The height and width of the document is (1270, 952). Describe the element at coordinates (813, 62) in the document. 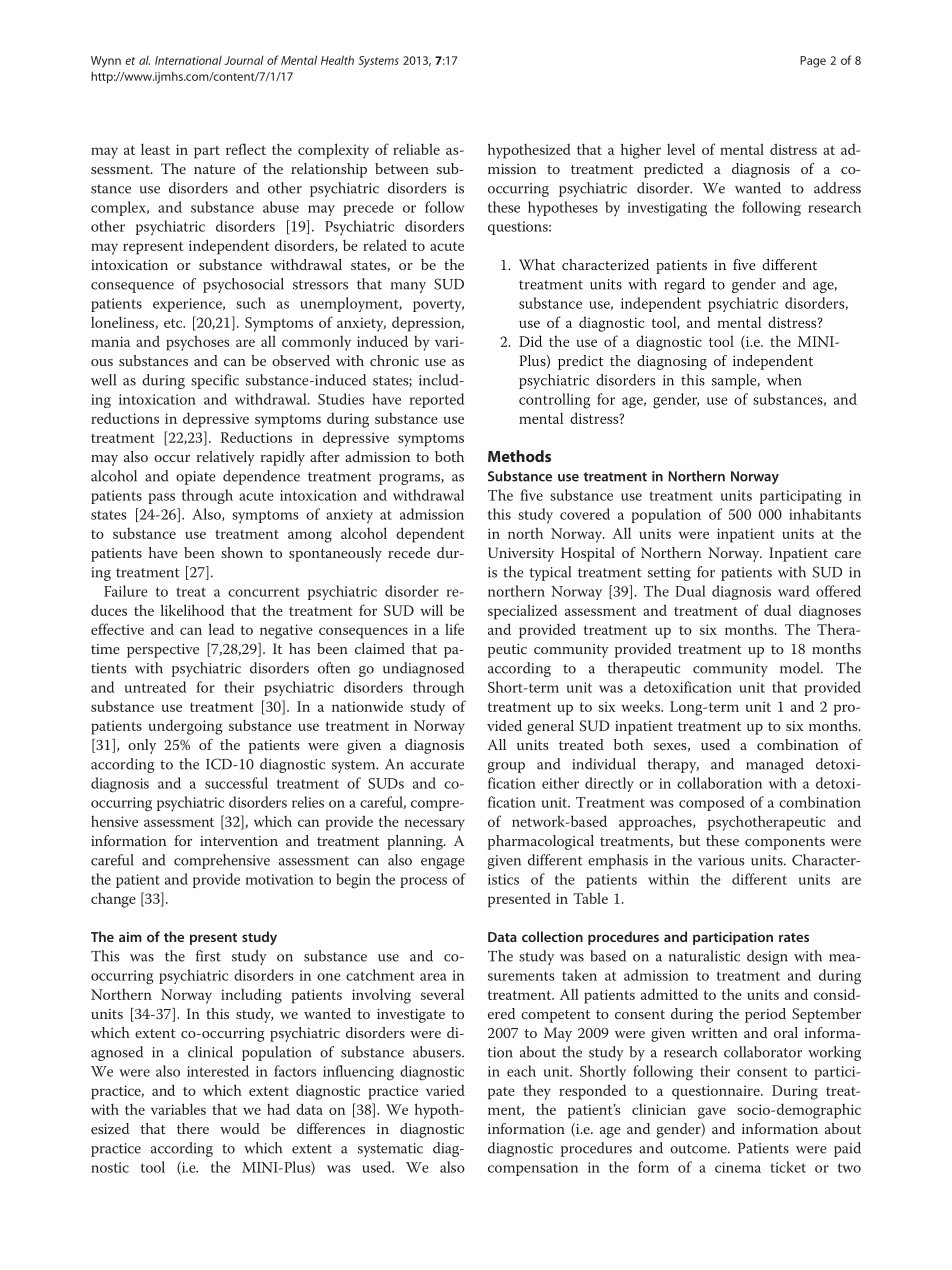

I see `Page` at that location.
